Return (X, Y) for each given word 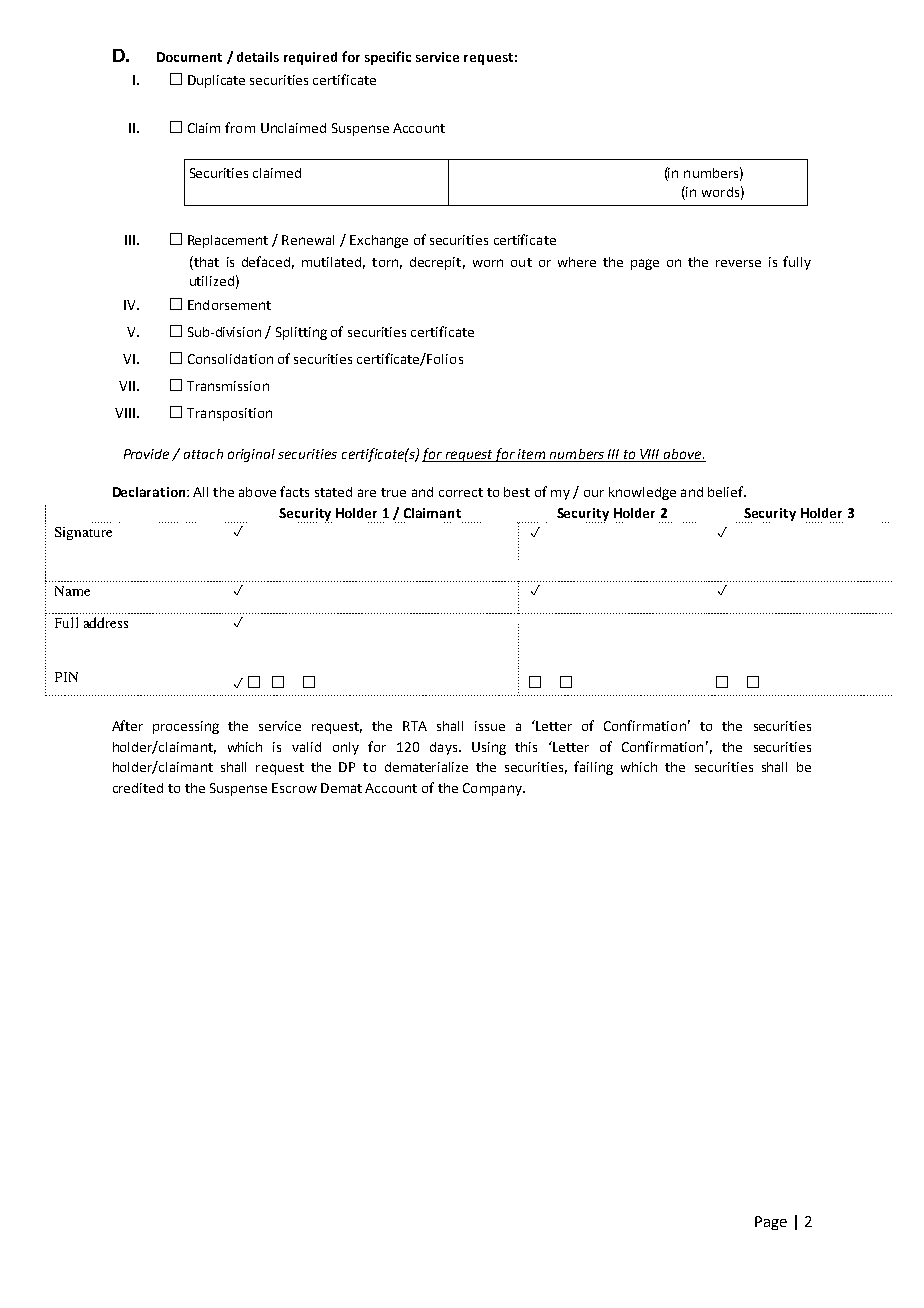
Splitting (301, 333)
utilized (212, 281)
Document (189, 57)
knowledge (642, 493)
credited (138, 788)
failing (593, 768)
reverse (738, 263)
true (393, 492)
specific (388, 58)
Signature (83, 533)
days (445, 748)
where (577, 262)
